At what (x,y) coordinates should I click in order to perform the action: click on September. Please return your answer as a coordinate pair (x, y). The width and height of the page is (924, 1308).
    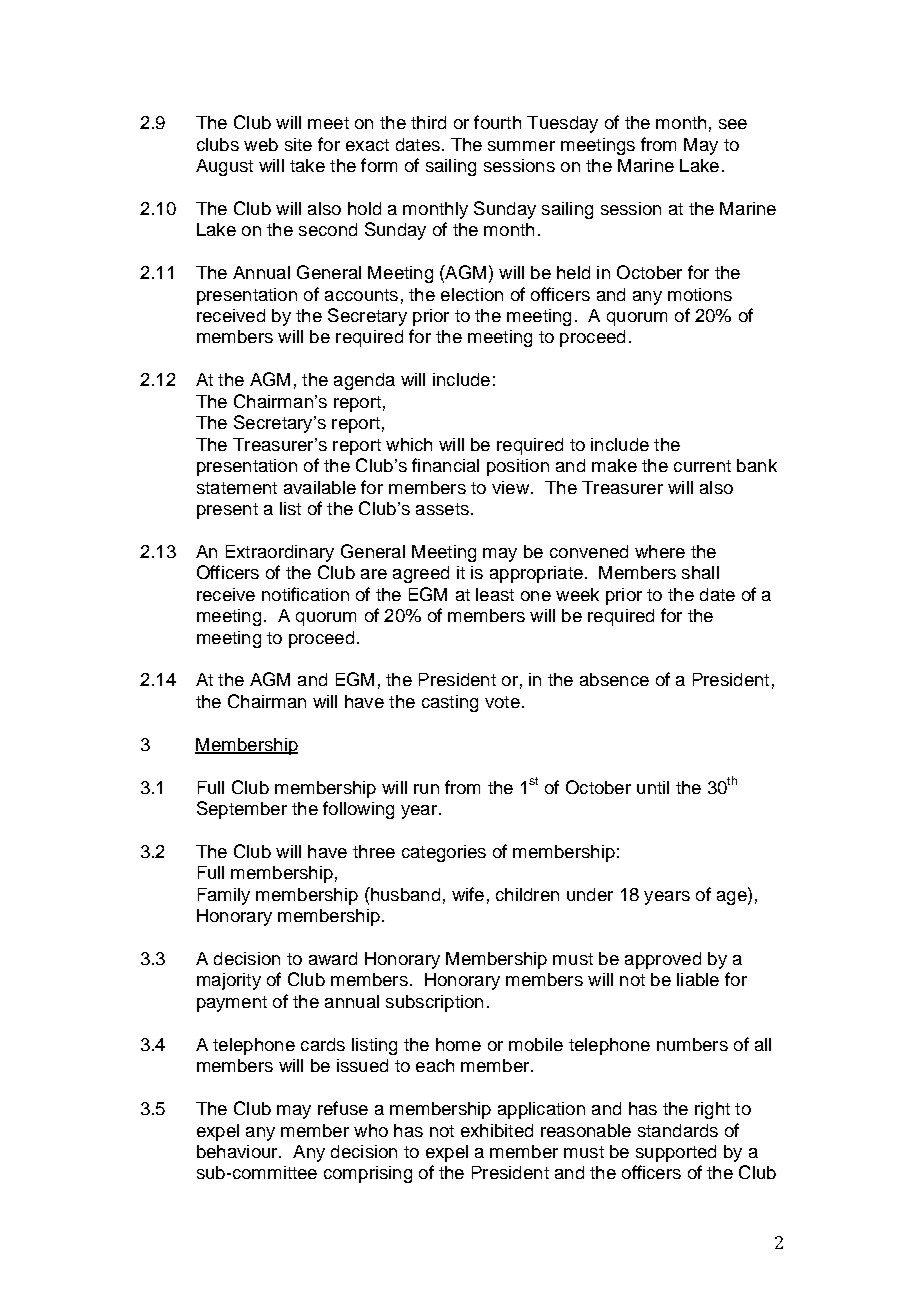
    Looking at the image, I should click on (242, 810).
